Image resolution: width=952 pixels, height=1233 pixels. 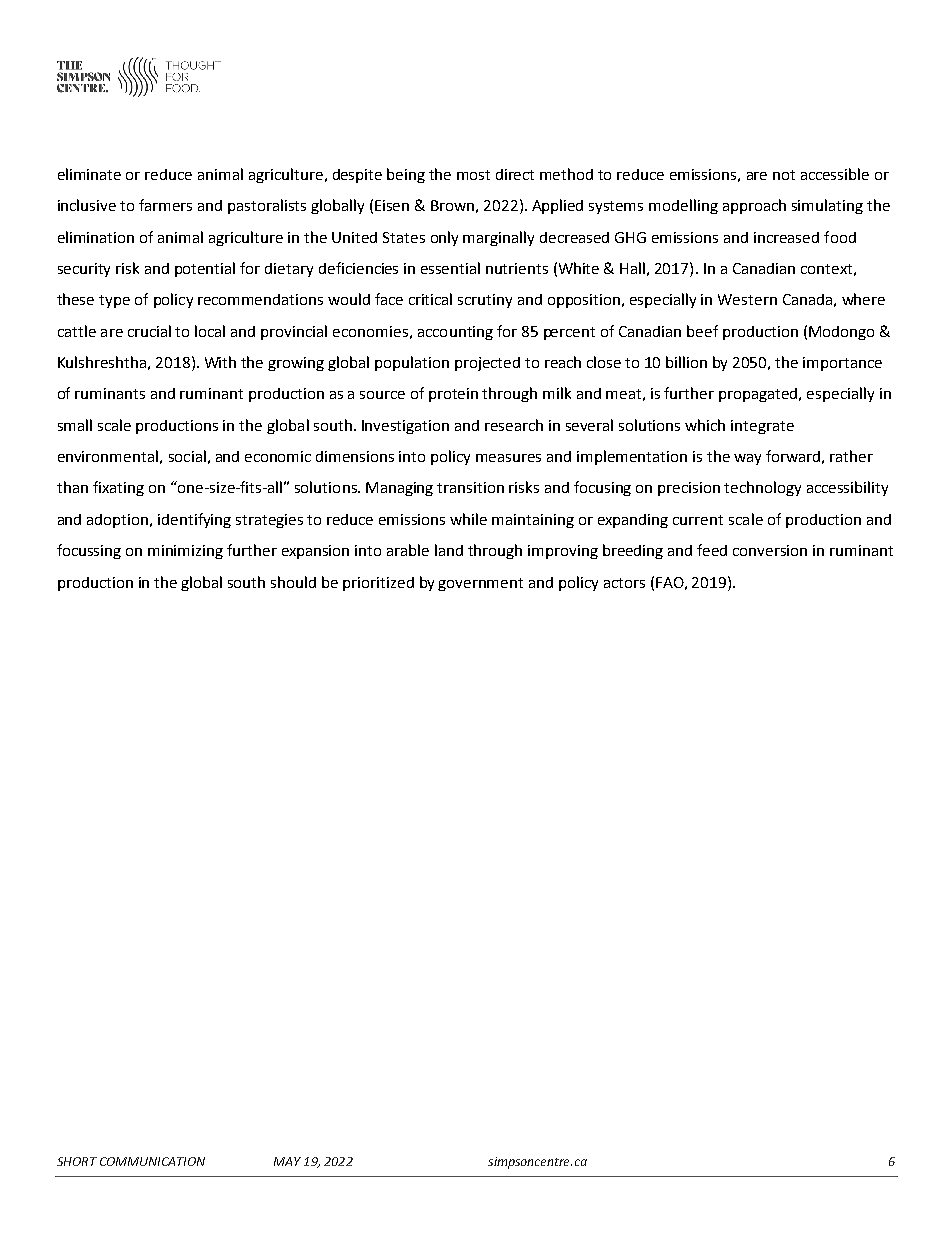 What do you see at coordinates (754, 206) in the document?
I see `approach` at bounding box center [754, 206].
